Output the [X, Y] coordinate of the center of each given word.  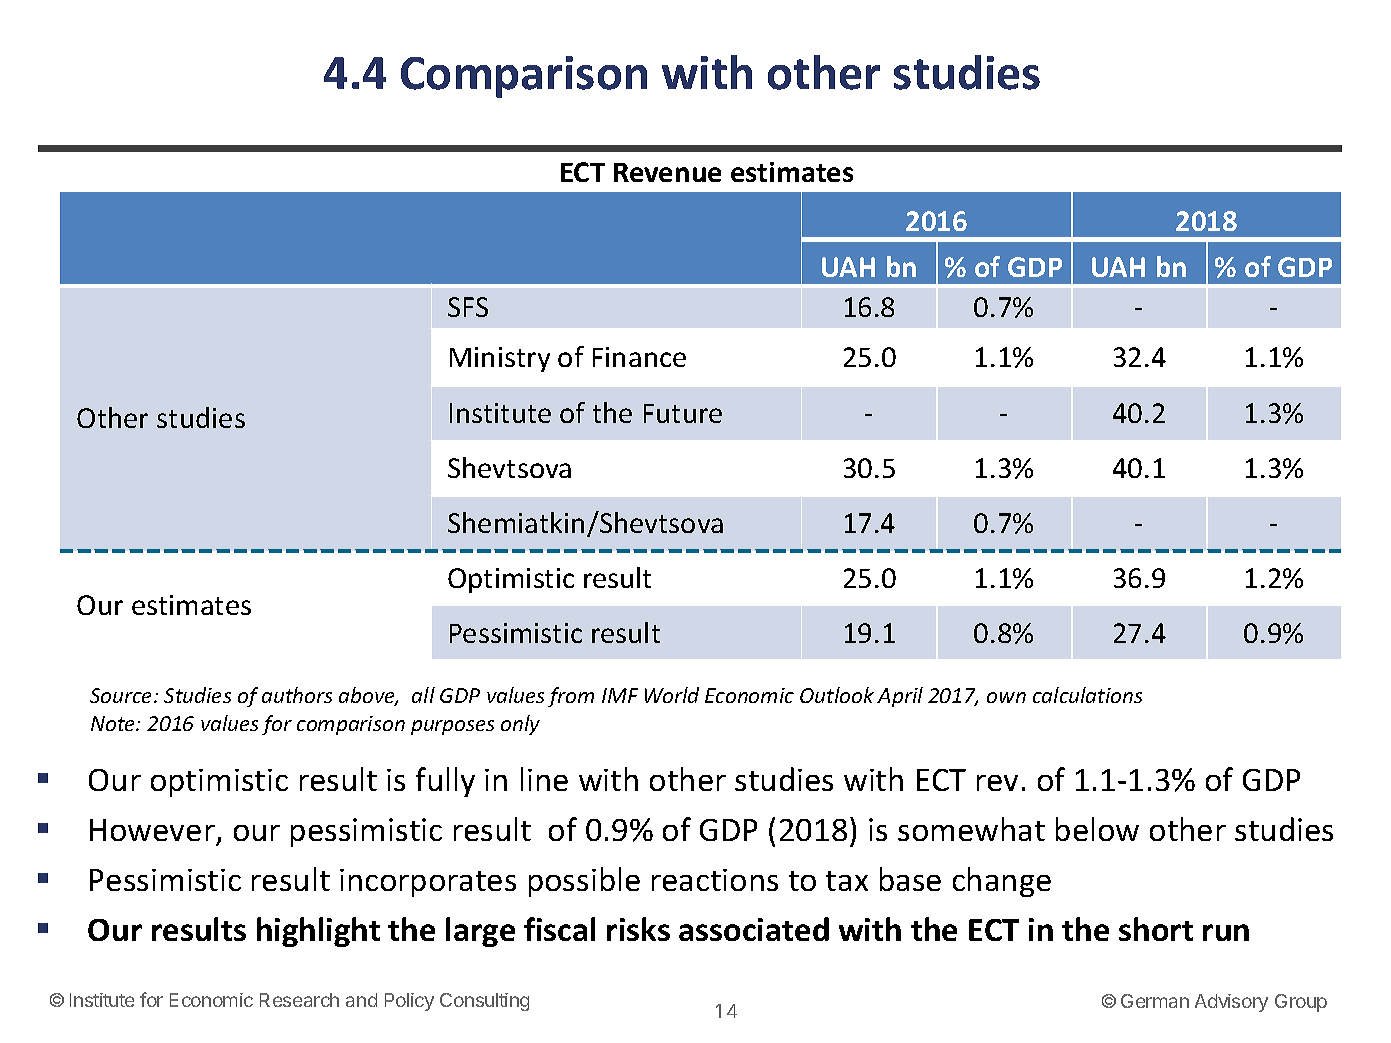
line [544, 779]
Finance [639, 357]
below [1097, 829]
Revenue [667, 172]
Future [683, 413]
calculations [1087, 695]
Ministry [500, 359]
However [152, 830]
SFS [468, 307]
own [1006, 697]
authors [297, 695]
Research [299, 1000]
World [672, 695]
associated [754, 929]
